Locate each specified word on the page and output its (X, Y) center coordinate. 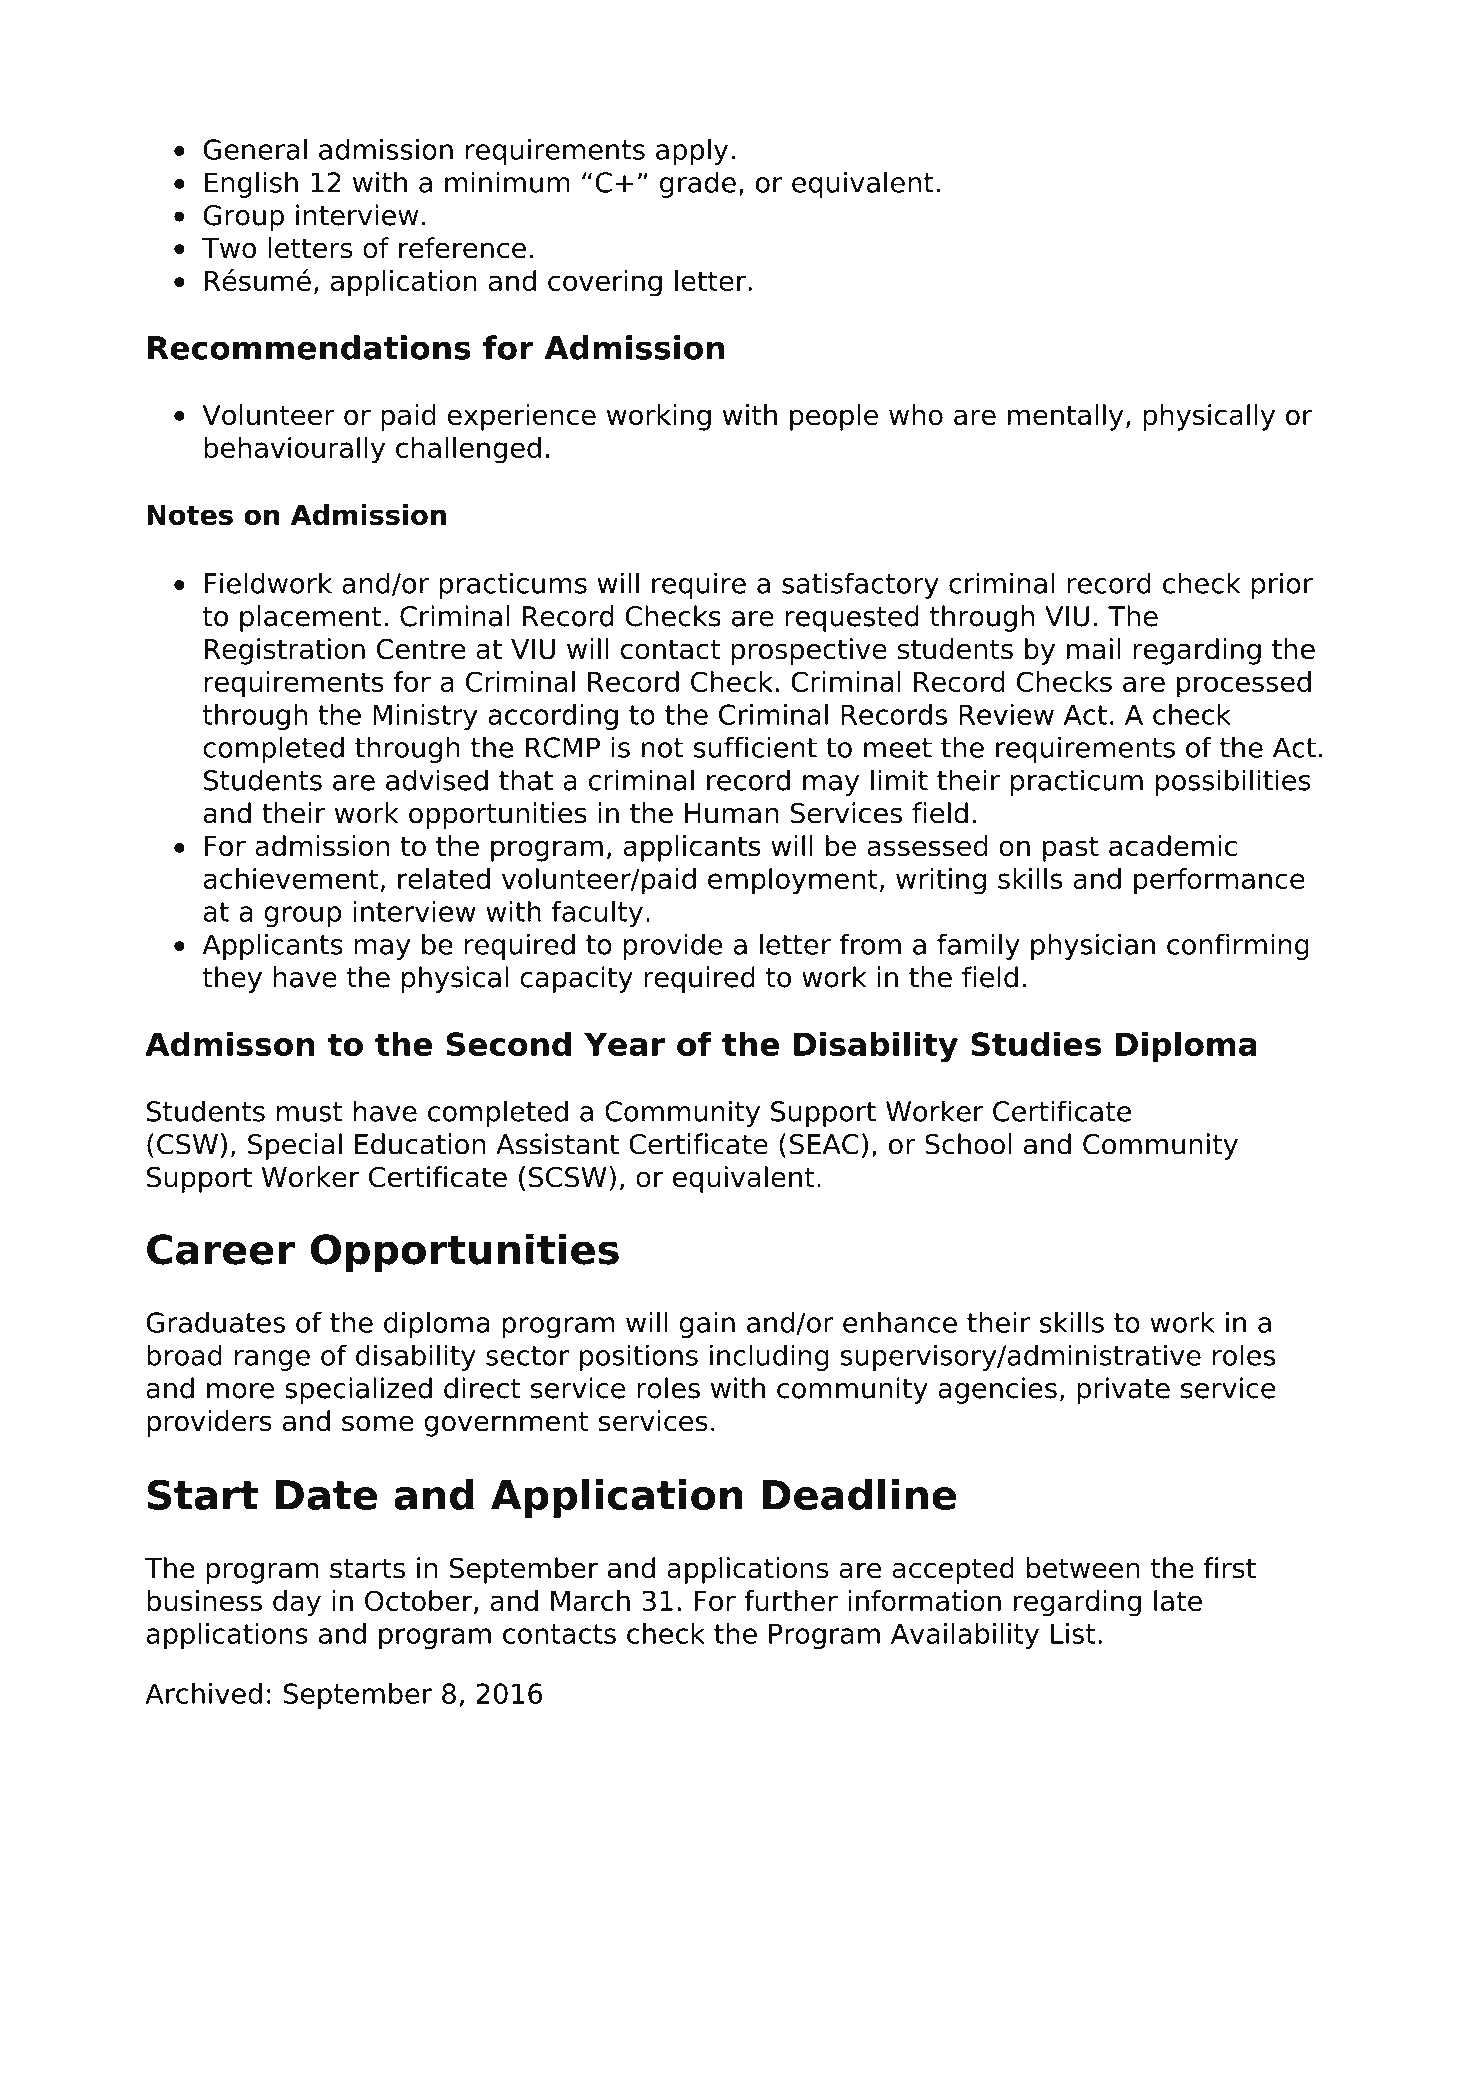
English (251, 184)
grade (698, 184)
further (791, 1600)
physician (1093, 946)
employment (793, 881)
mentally (1065, 417)
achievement (291, 878)
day (297, 1603)
